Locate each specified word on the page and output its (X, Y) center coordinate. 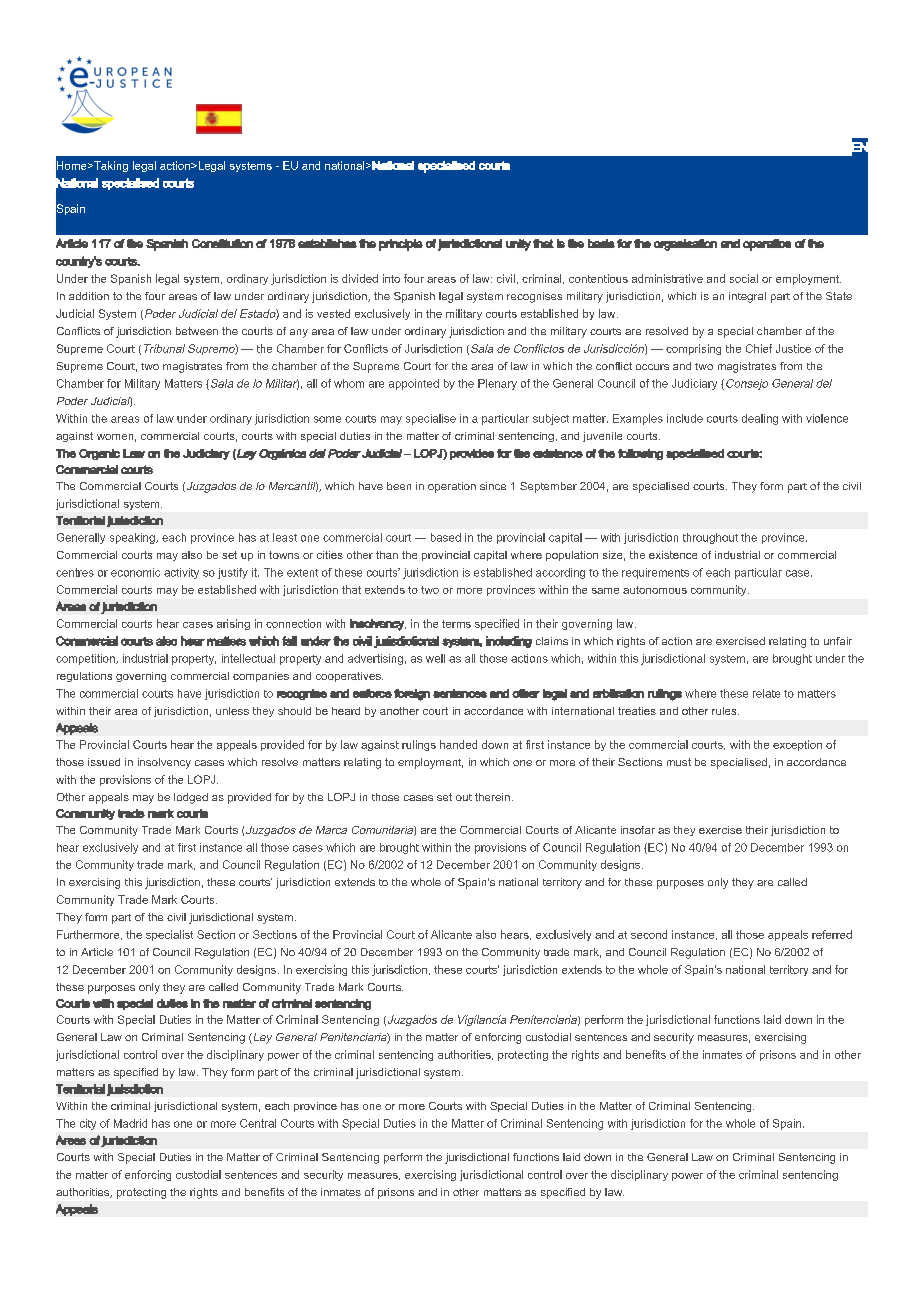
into (391, 278)
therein (492, 797)
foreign (412, 695)
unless (232, 711)
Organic (99, 454)
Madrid (130, 1123)
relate (766, 693)
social (744, 278)
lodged (191, 798)
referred (832, 934)
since (493, 486)
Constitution (222, 243)
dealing (760, 419)
